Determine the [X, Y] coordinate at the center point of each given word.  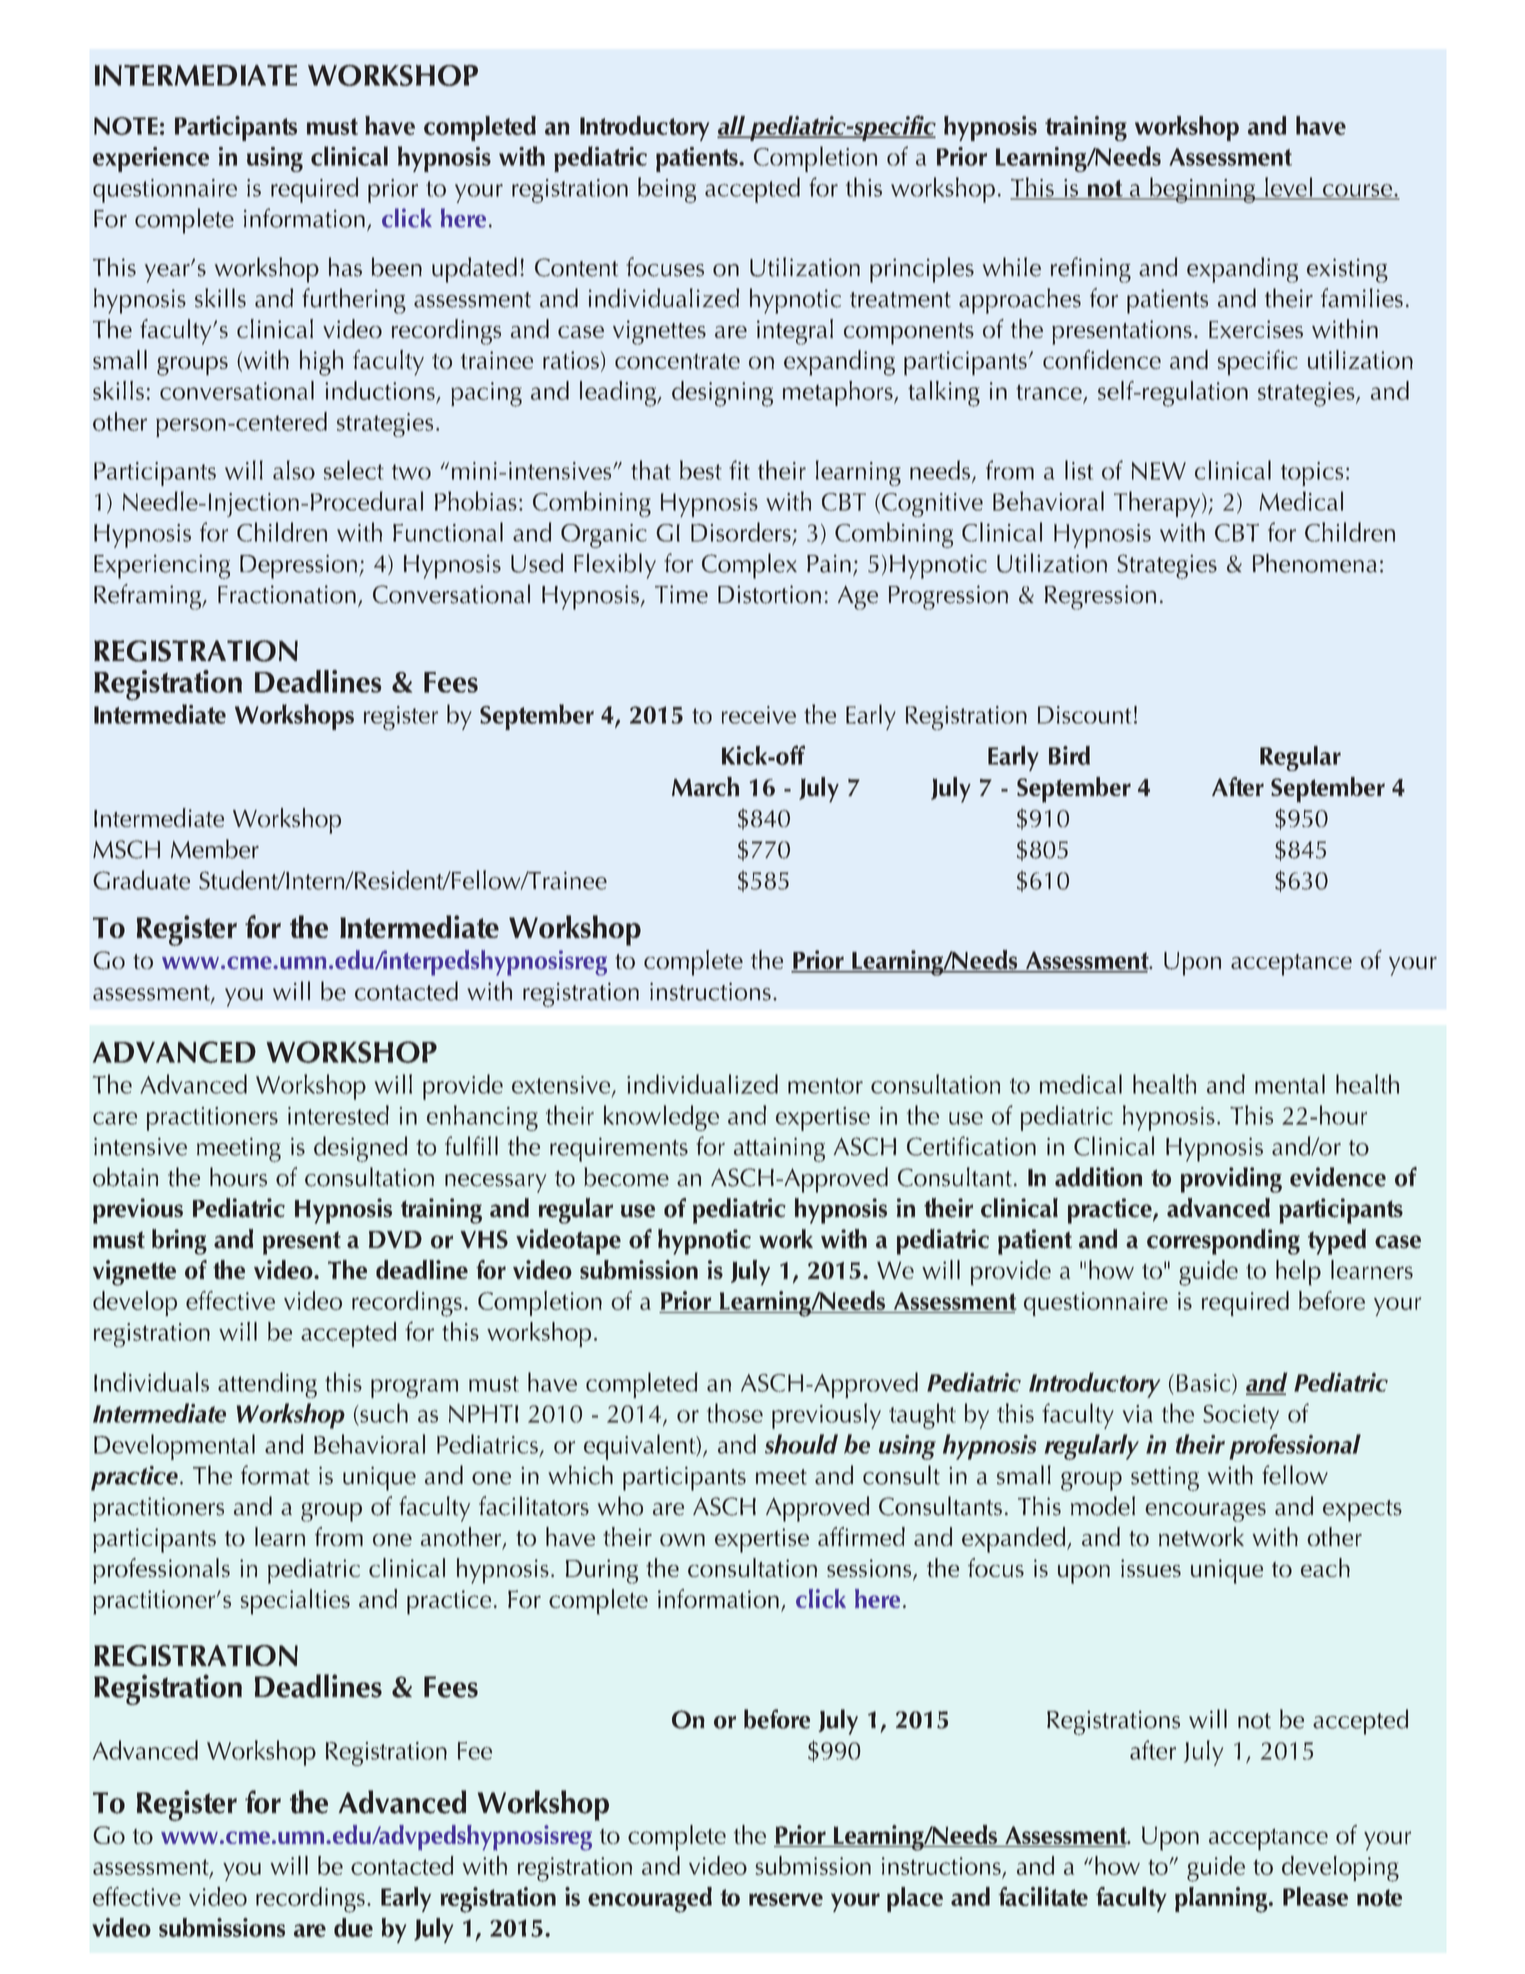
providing [1231, 1180]
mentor [825, 1086]
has [345, 267]
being [667, 190]
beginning [1203, 190]
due [353, 1927]
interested [338, 1115]
